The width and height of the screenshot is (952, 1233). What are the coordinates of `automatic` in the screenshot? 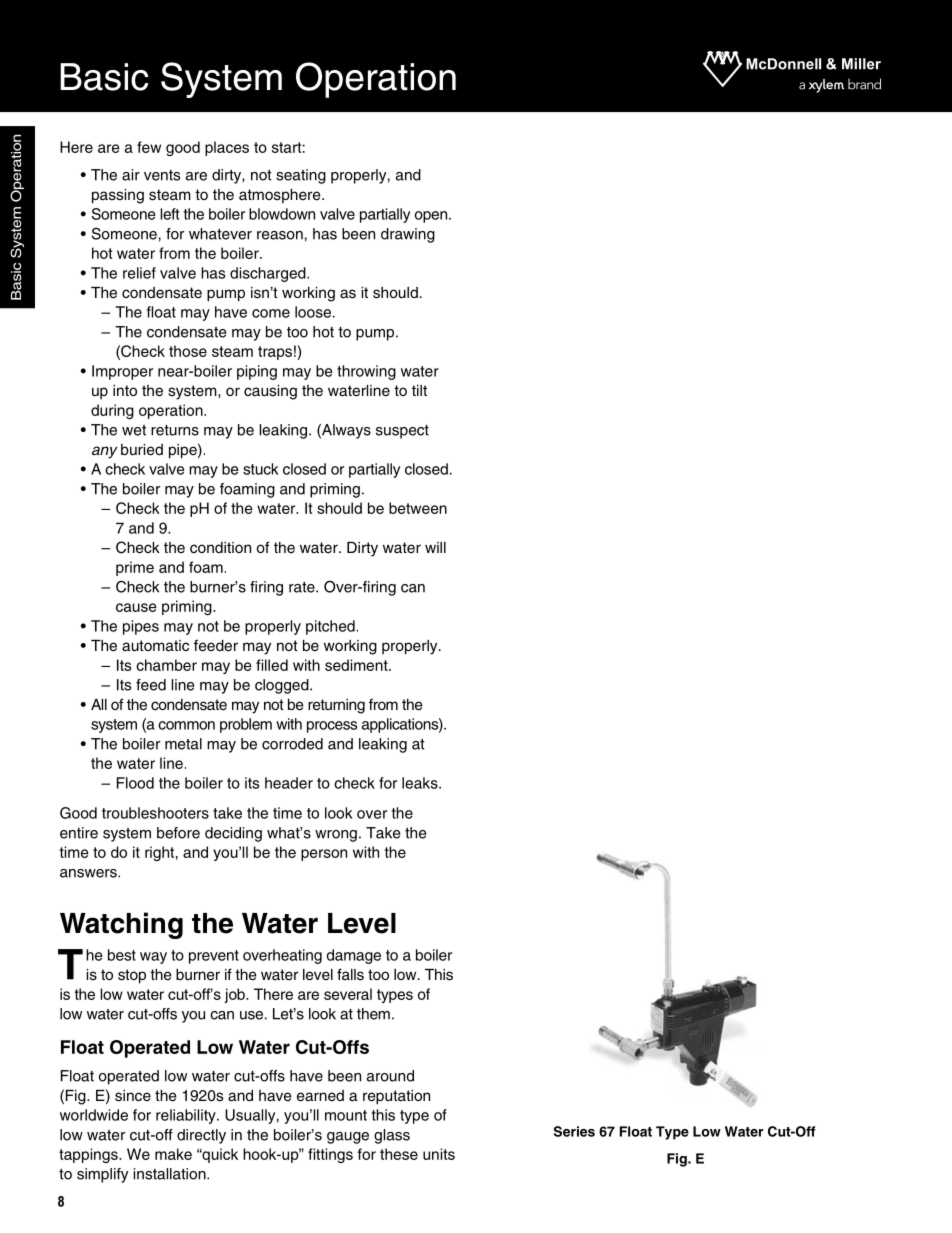 It's located at (155, 646).
